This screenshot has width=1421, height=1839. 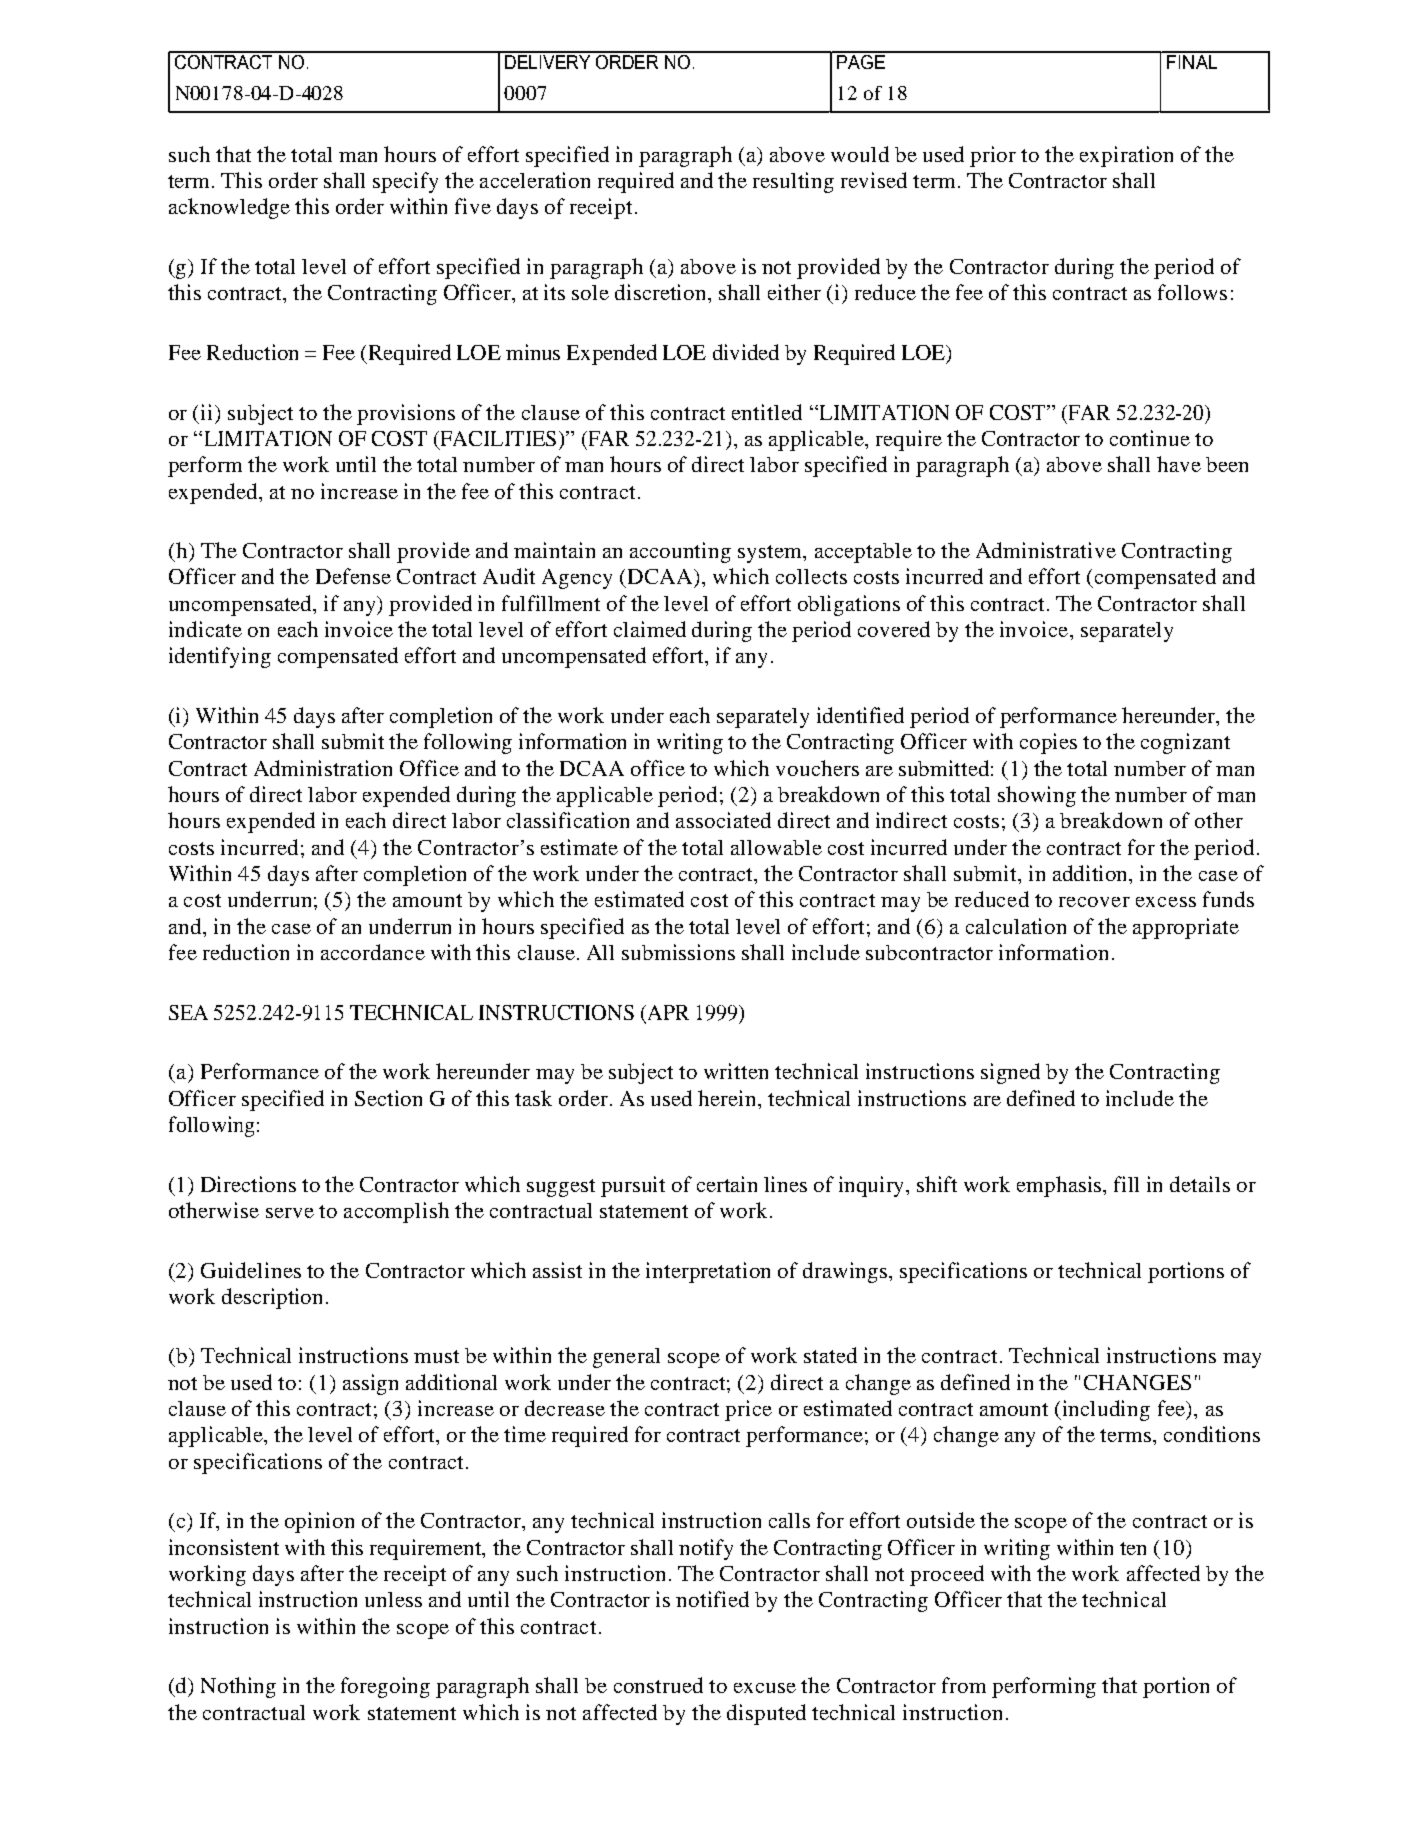 I want to click on Defense, so click(x=353, y=576).
